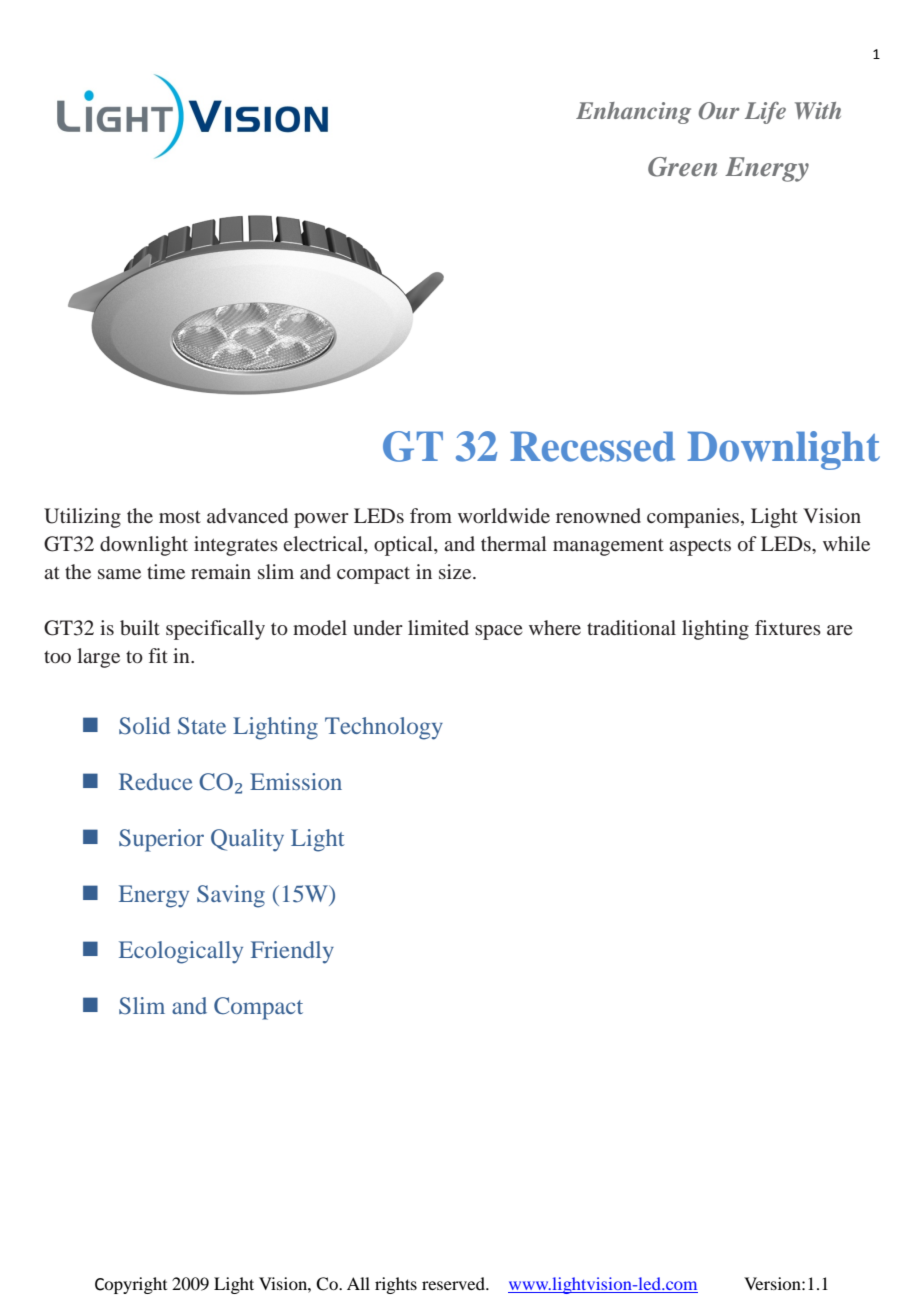 This screenshot has height=1308, width=924. What do you see at coordinates (131, 1285) in the screenshot?
I see `Copyright` at bounding box center [131, 1285].
